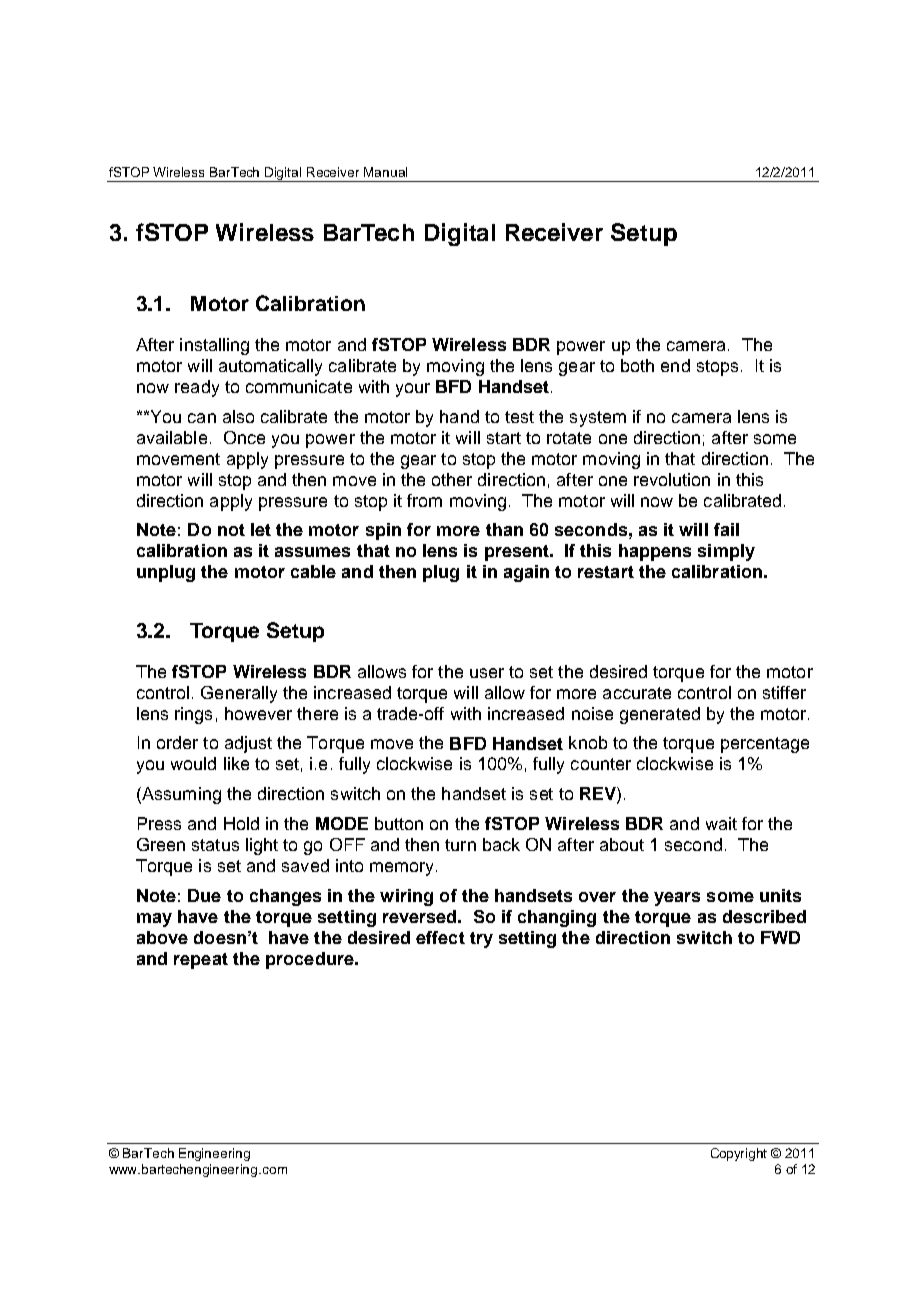  Describe the element at coordinates (201, 961) in the screenshot. I see `repeat` at that location.
